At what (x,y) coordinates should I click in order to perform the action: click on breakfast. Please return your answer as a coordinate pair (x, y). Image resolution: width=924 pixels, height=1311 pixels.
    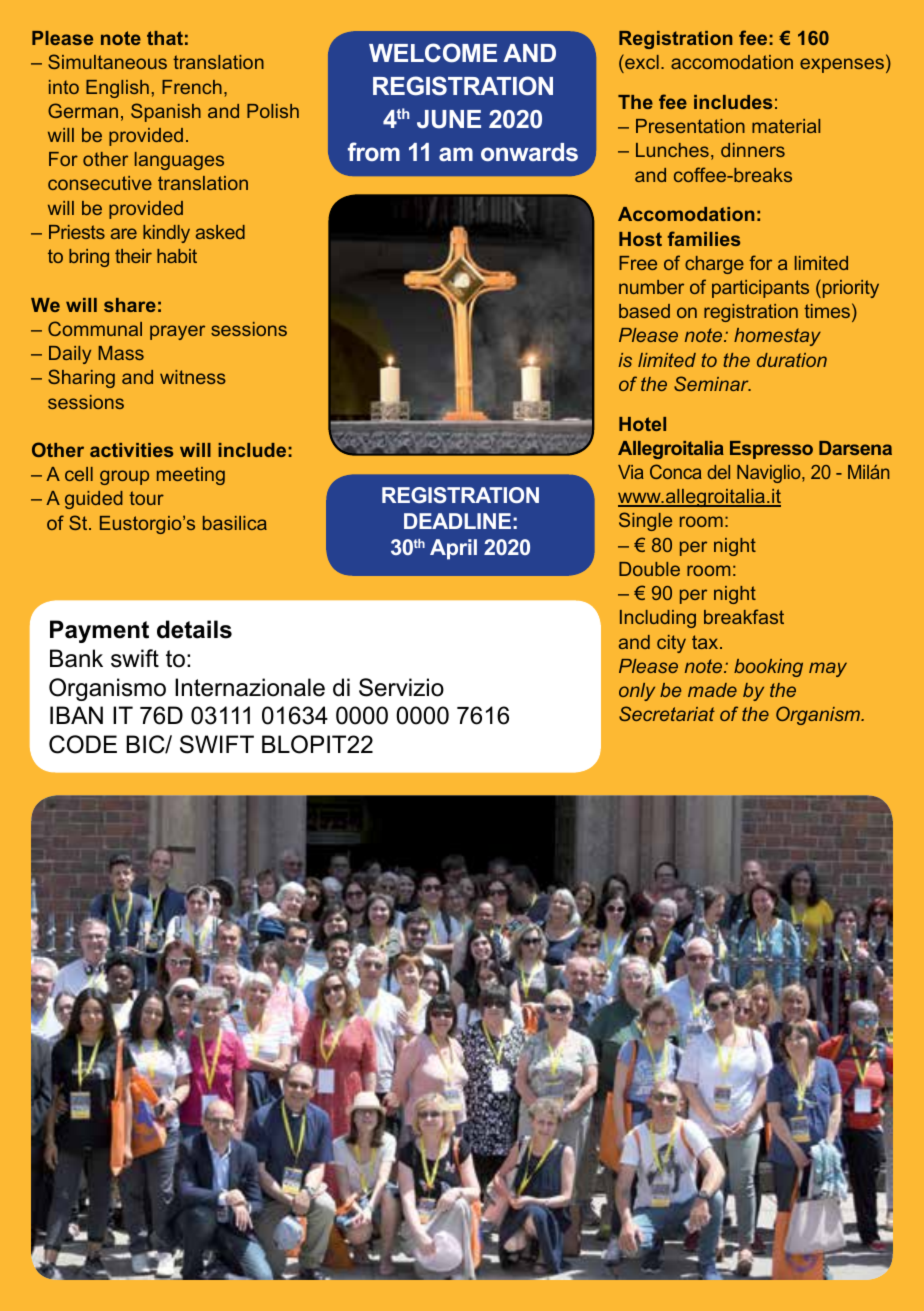
    Looking at the image, I should click on (744, 616).
